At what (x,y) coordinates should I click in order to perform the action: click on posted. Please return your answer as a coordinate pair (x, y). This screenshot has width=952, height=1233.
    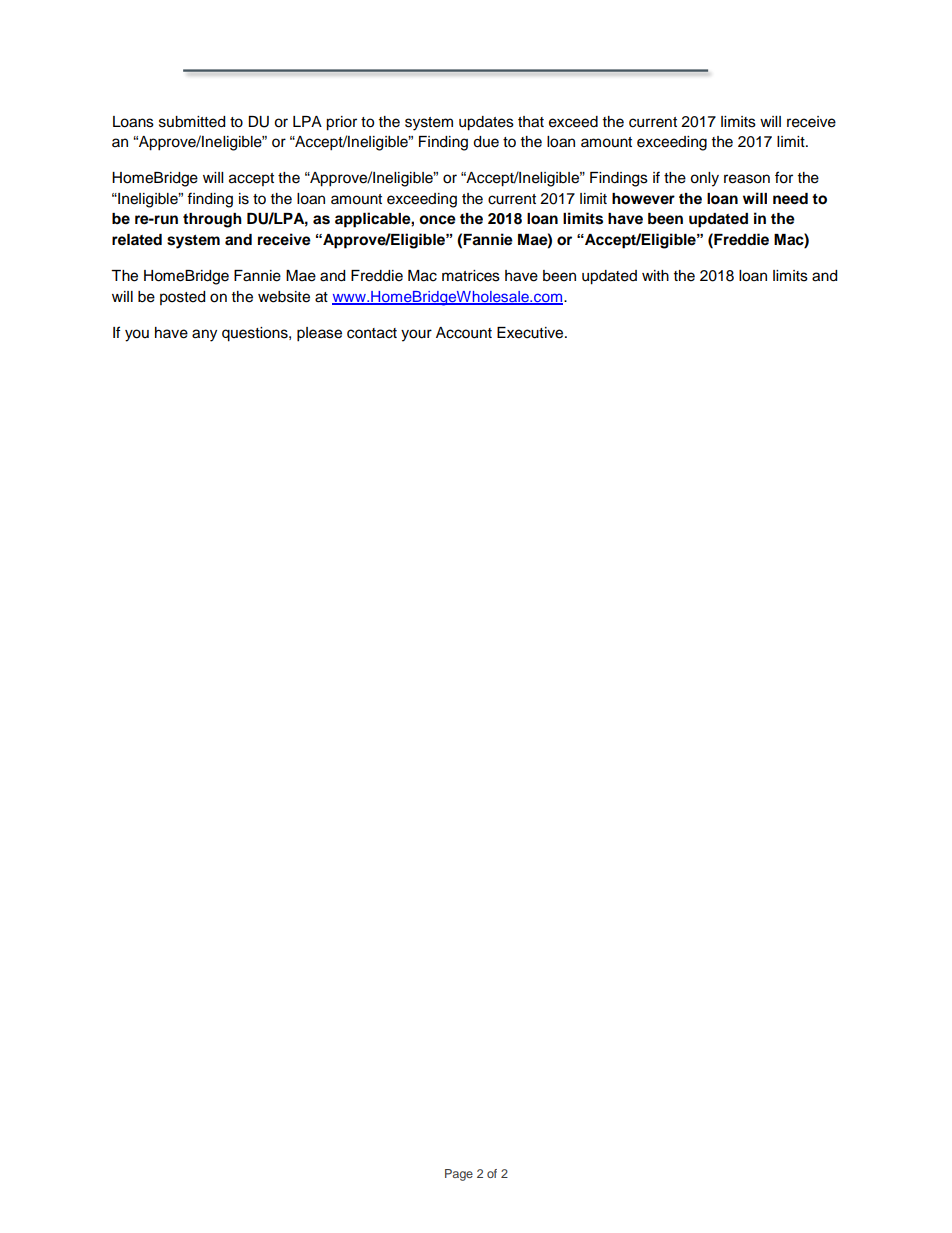
    Looking at the image, I should click on (182, 298).
